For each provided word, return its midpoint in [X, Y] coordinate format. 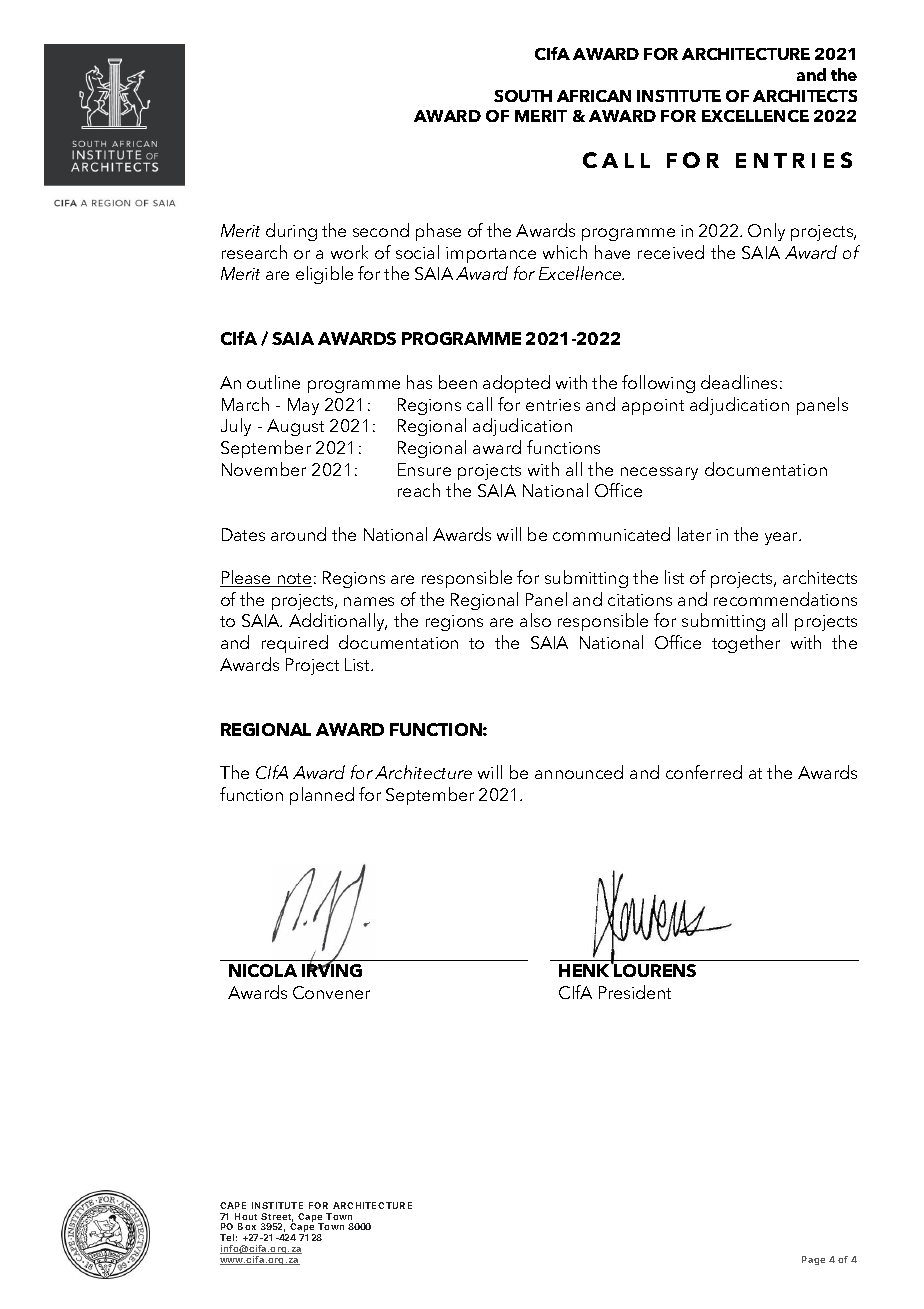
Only [766, 232]
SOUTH [523, 96]
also [535, 620]
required [295, 644]
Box [247, 1226]
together [746, 644]
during [291, 232]
